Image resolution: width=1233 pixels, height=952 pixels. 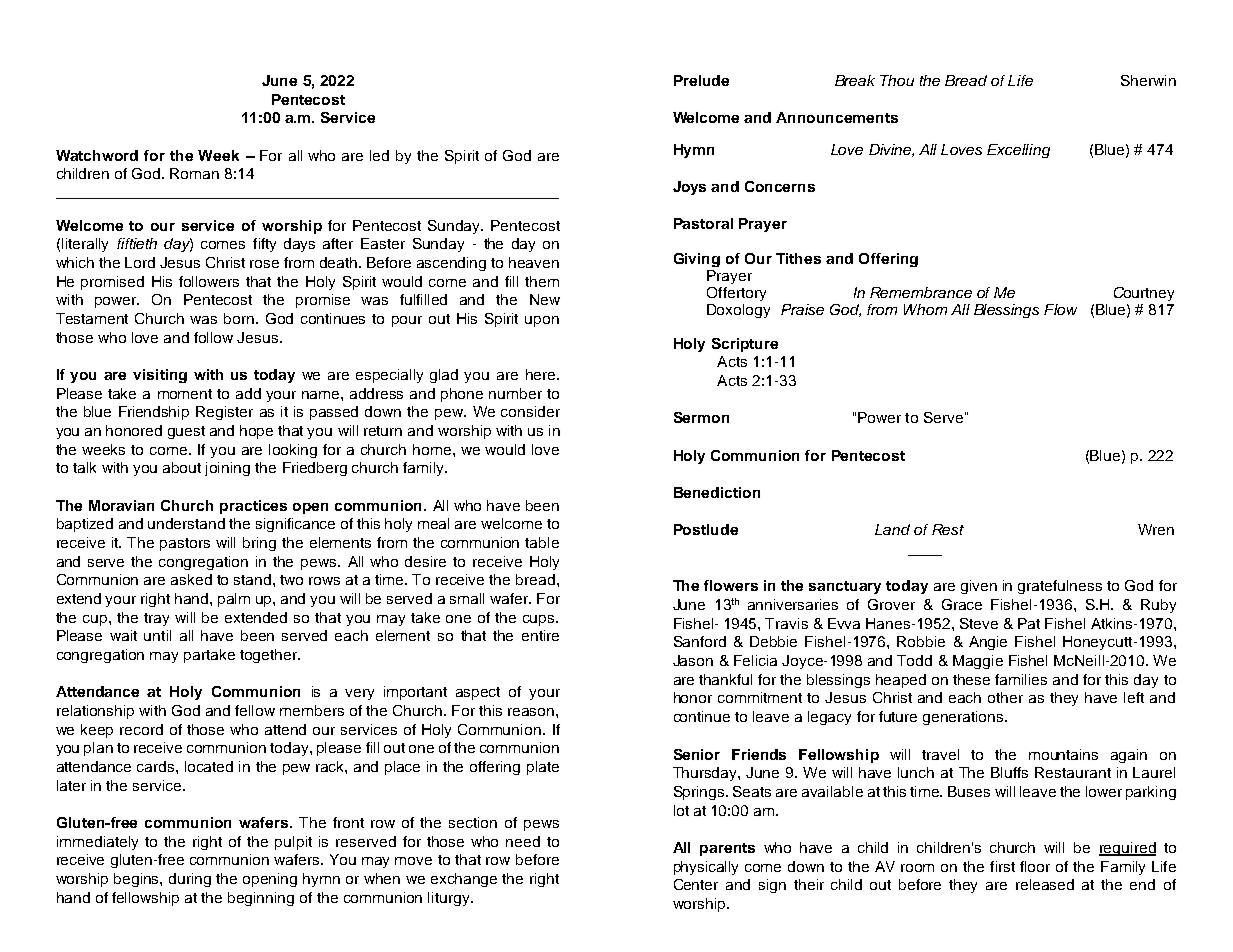 I want to click on table, so click(x=542, y=542).
